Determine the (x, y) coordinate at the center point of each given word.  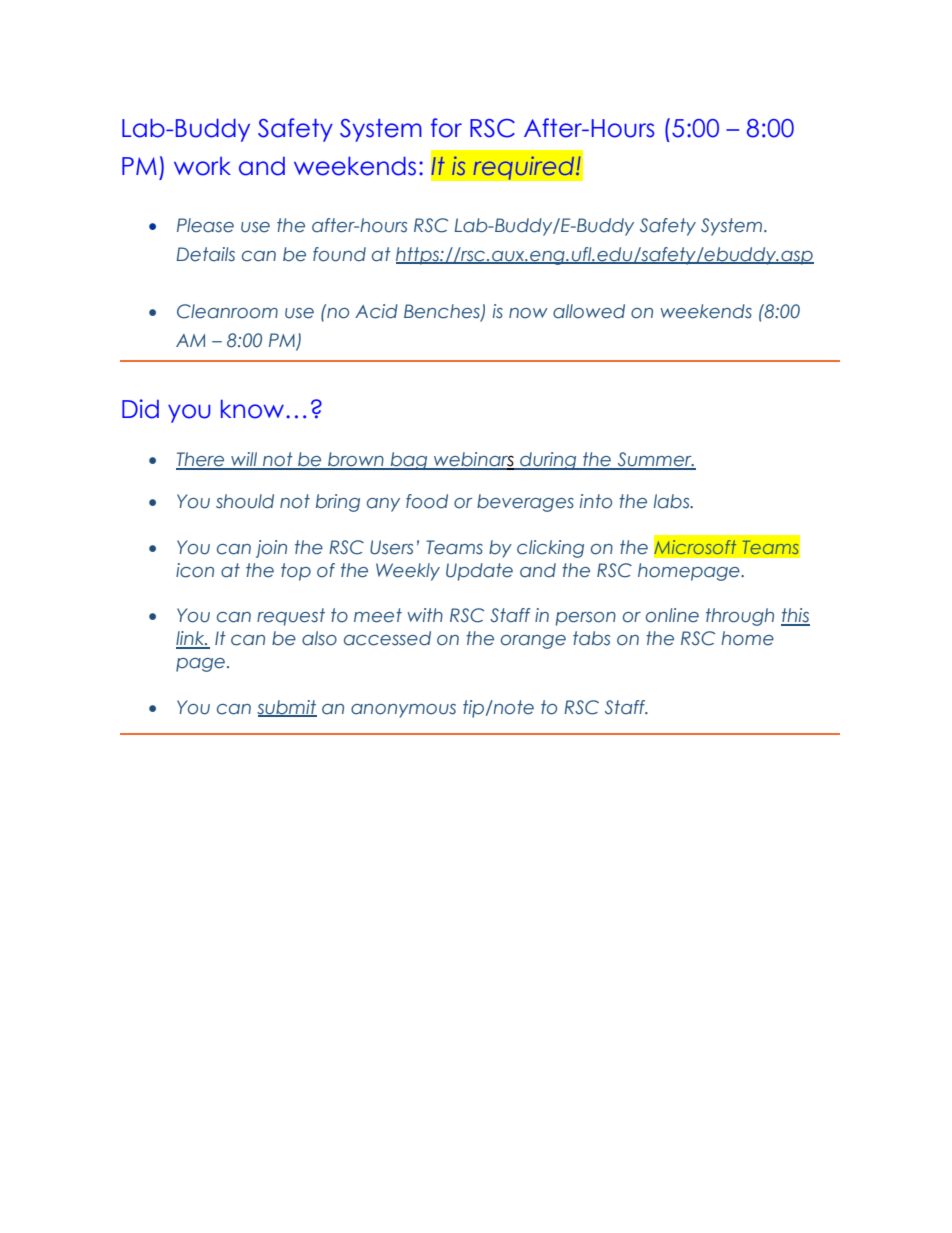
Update (479, 572)
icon (195, 570)
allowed (589, 311)
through (740, 617)
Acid (376, 311)
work (202, 166)
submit (287, 708)
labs (673, 501)
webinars (474, 460)
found (339, 254)
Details (205, 254)
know (252, 409)
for (446, 128)
